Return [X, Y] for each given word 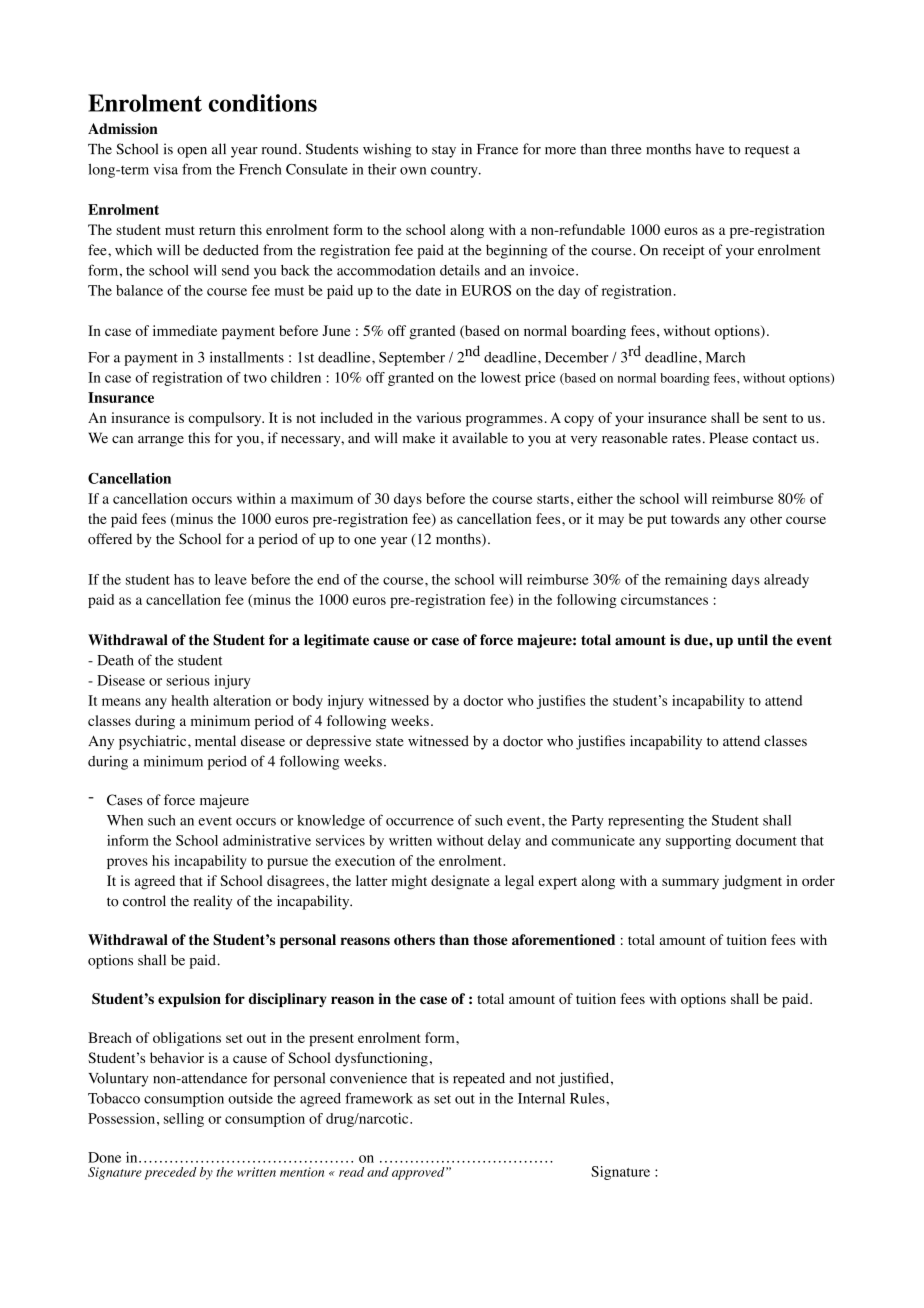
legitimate [336, 641]
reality [212, 902]
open [192, 152]
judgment [752, 882]
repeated [479, 1079]
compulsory [226, 419]
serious [188, 680]
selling [184, 1120]
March [725, 357]
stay [444, 151]
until [752, 640]
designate [460, 882]
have [710, 149]
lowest [501, 377]
